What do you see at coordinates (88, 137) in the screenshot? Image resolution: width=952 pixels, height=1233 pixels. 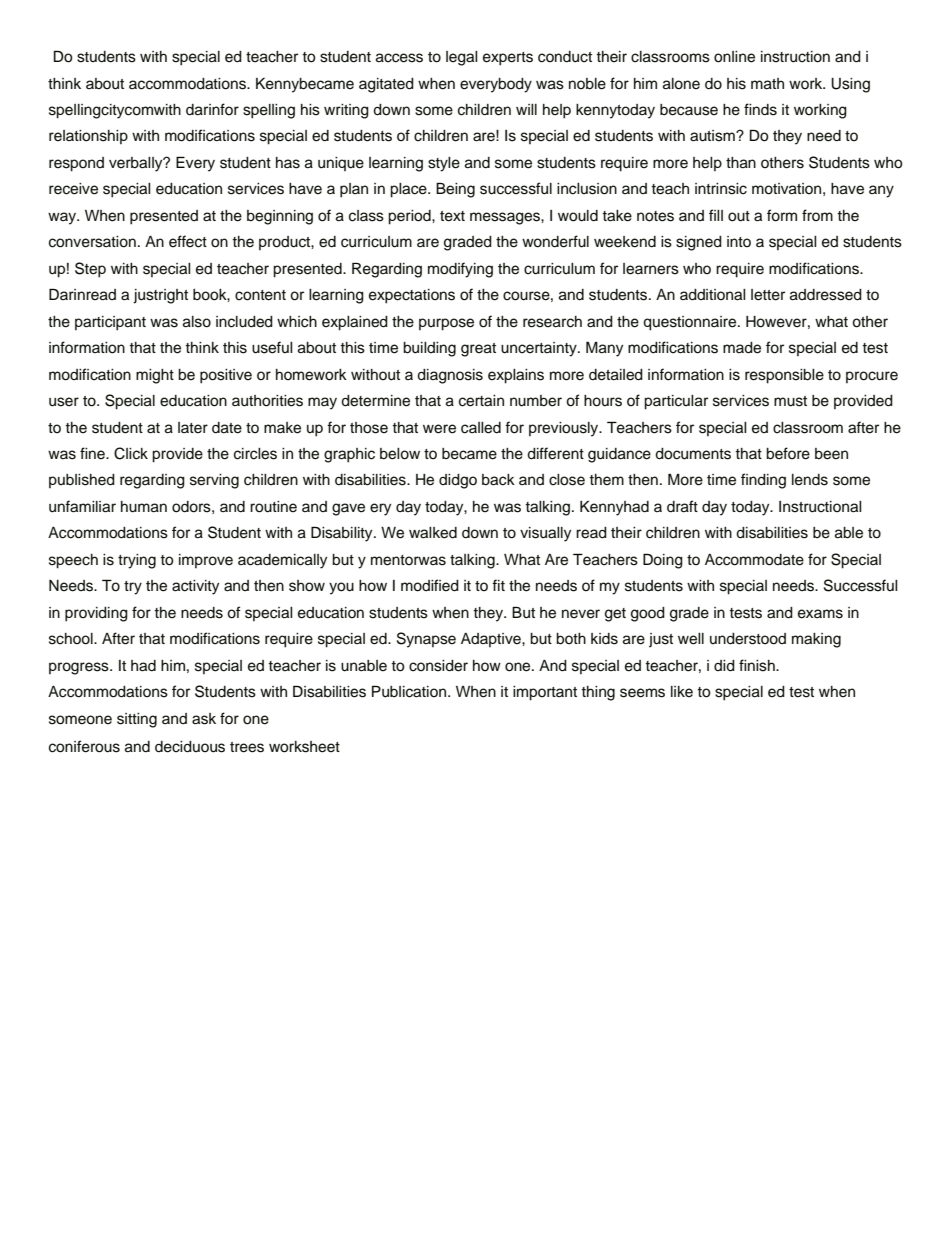 I see `relationship` at bounding box center [88, 137].
